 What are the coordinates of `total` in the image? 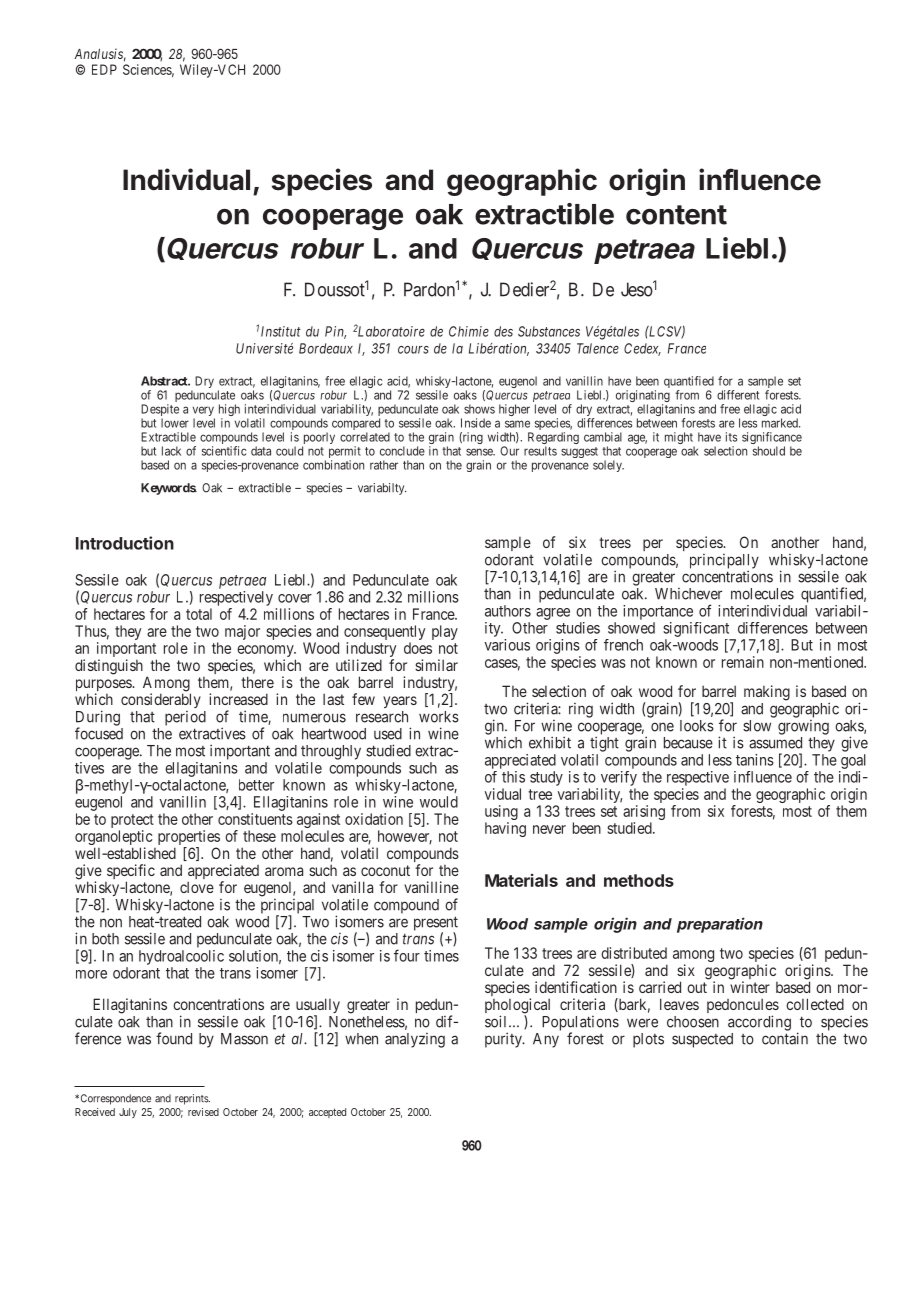 It's located at (199, 614).
